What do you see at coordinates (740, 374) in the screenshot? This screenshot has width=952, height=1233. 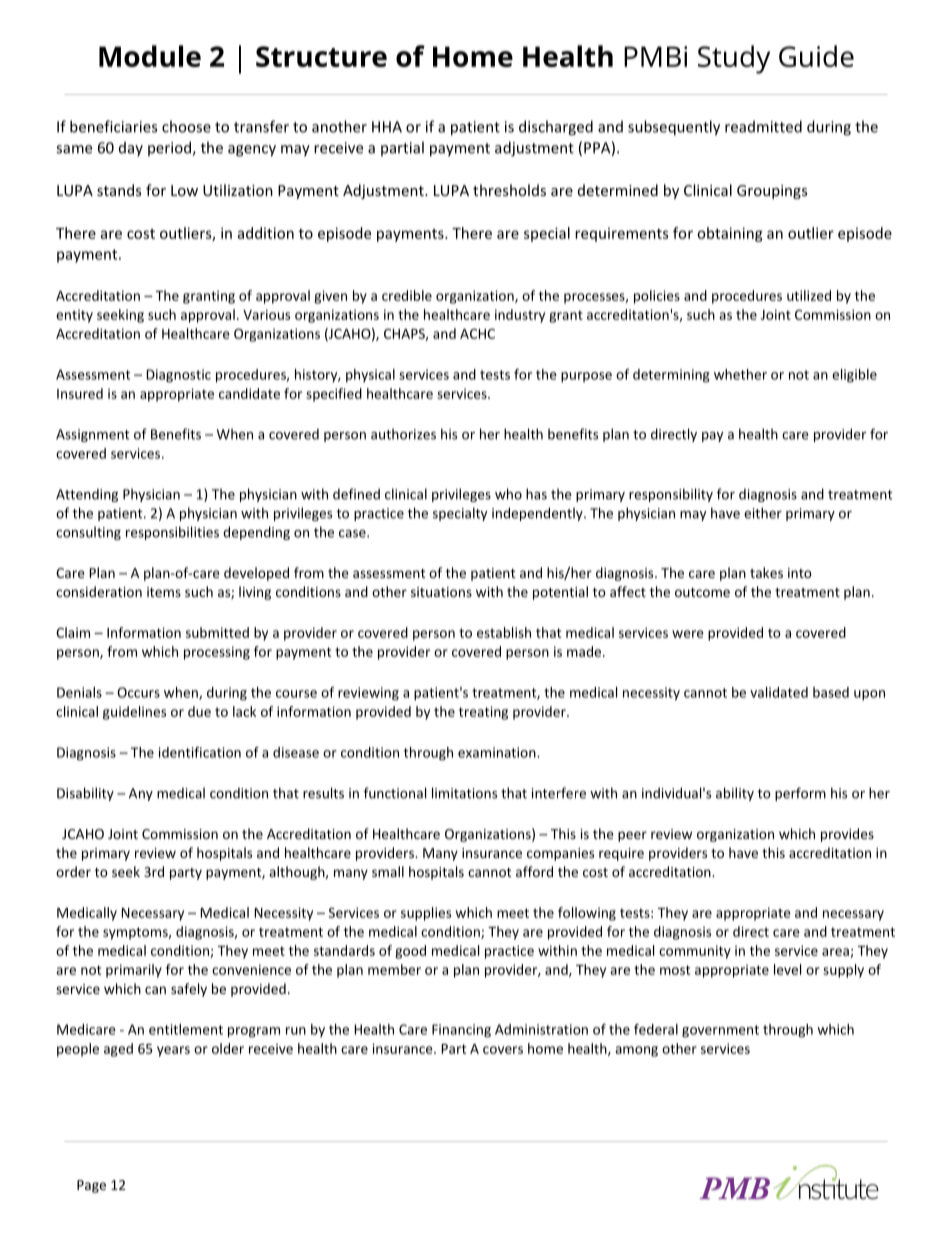 I see `whether` at bounding box center [740, 374].
